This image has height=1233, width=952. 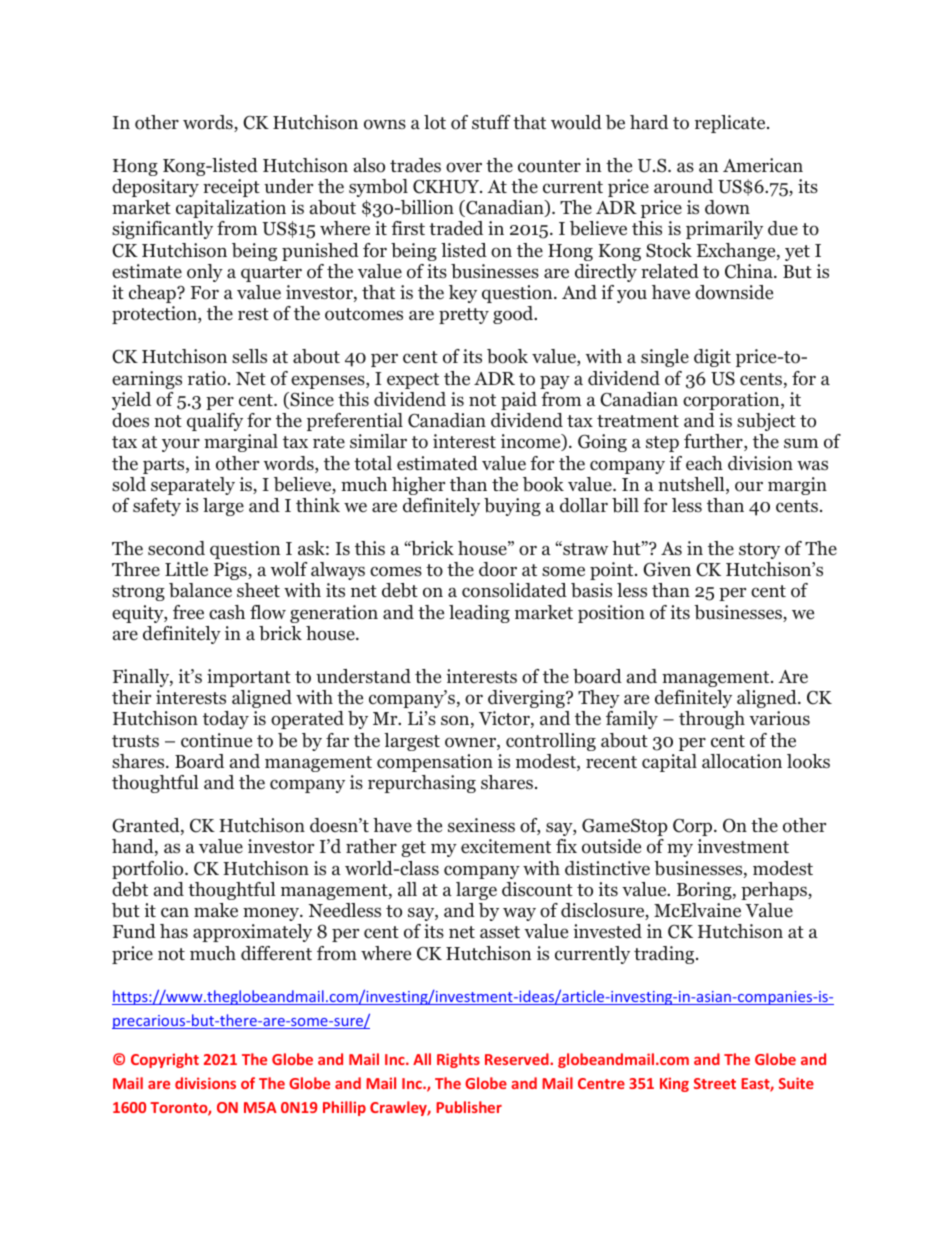 What do you see at coordinates (165, 1060) in the image?
I see `Copyright` at bounding box center [165, 1060].
